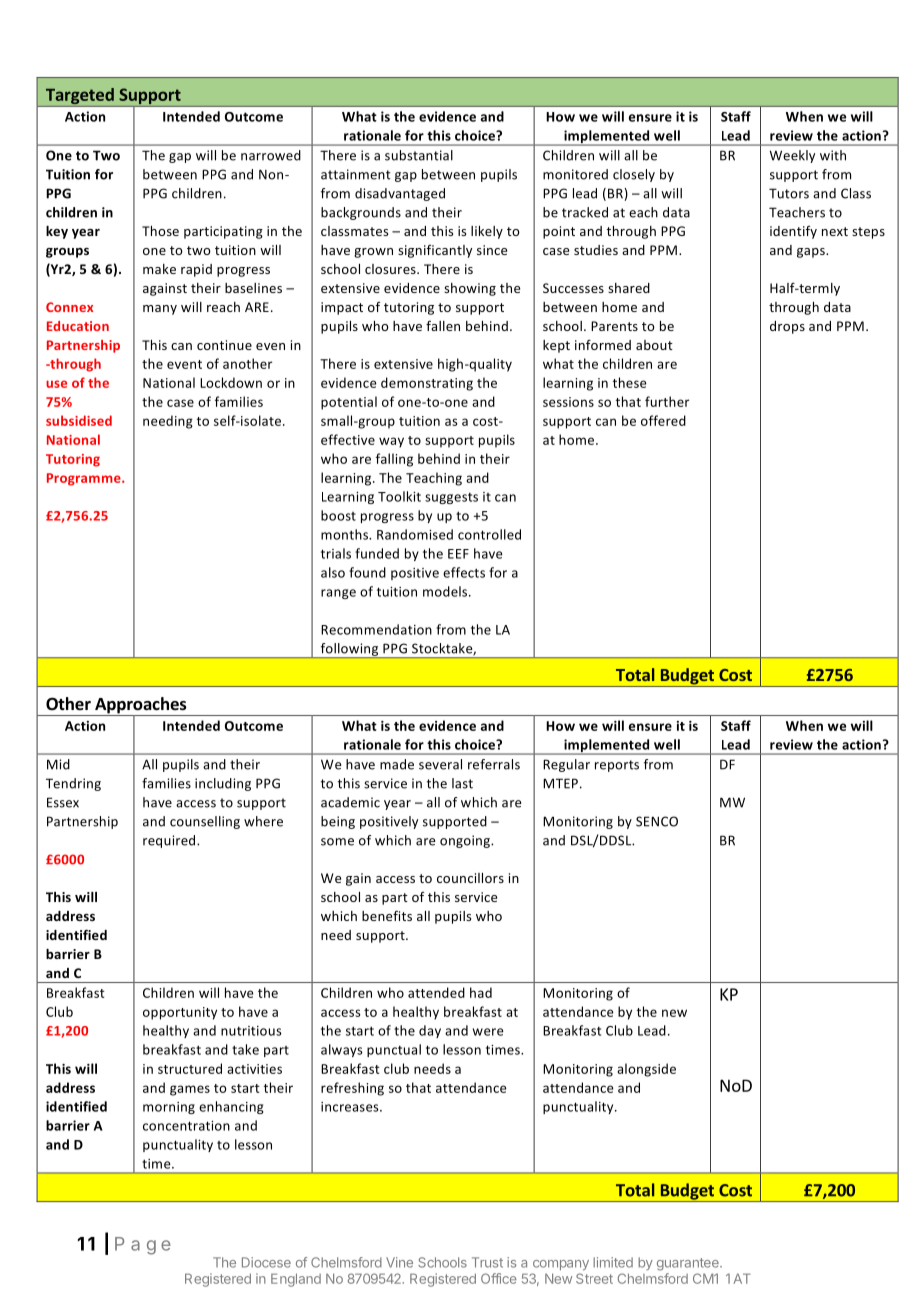 The height and width of the document is (1308, 924). Describe the element at coordinates (79, 97) in the document. I see `Targeted` at that location.
